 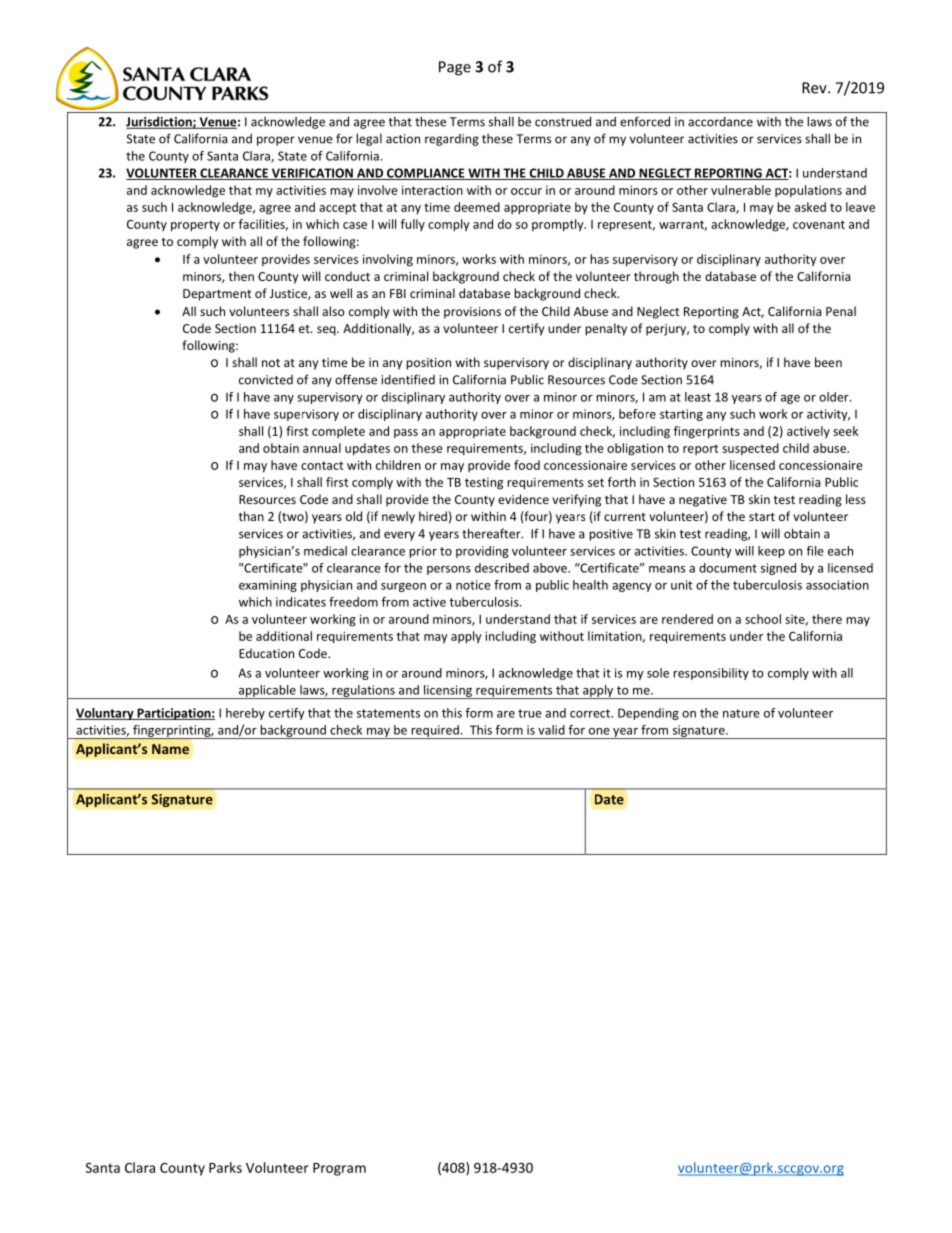 I want to click on Rev, so click(x=815, y=88).
